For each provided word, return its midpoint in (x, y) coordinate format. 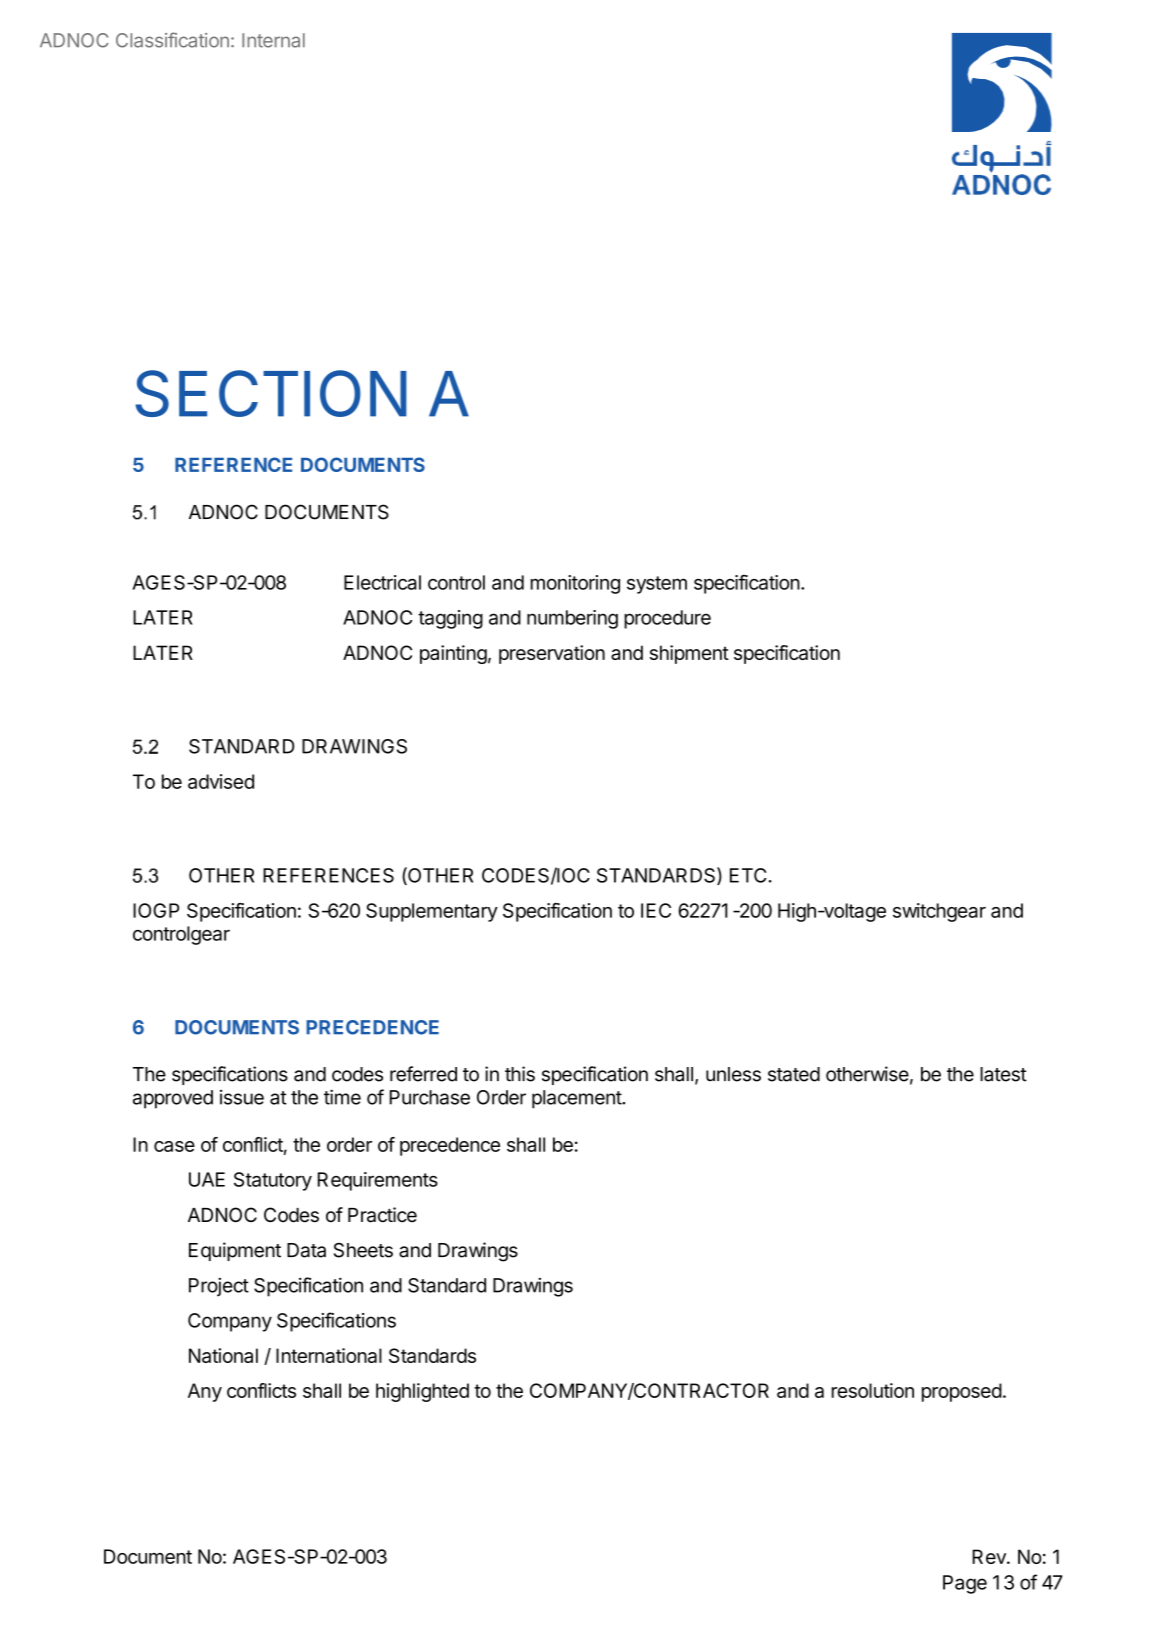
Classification (172, 40)
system (657, 585)
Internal (273, 40)
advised (221, 781)
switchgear (939, 912)
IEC (656, 910)
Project (219, 1286)
